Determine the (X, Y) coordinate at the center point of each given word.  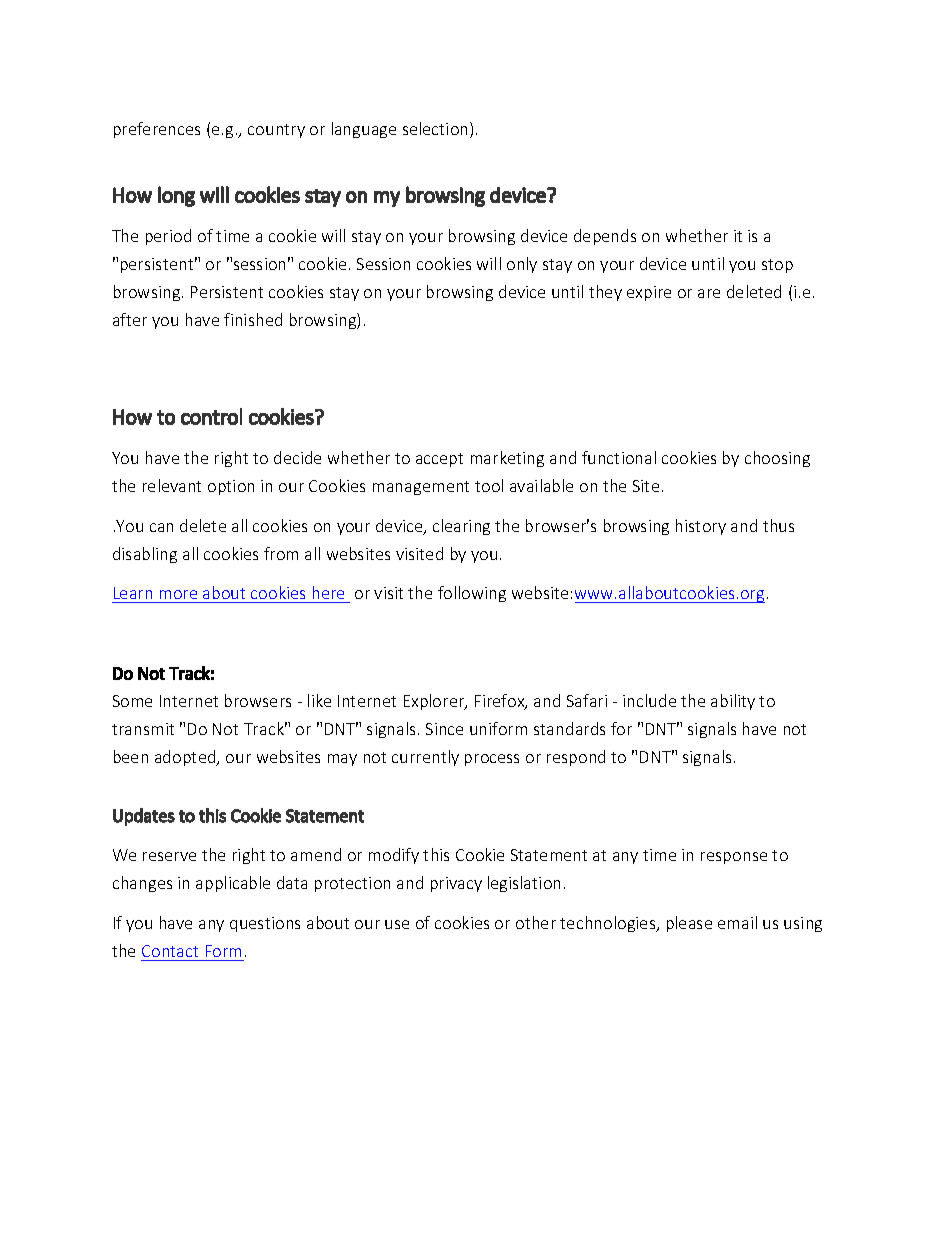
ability (733, 702)
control (211, 416)
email (737, 922)
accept (439, 460)
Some (132, 701)
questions (265, 924)
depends (605, 237)
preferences (157, 130)
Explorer (435, 702)
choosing (777, 459)
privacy (456, 884)
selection (435, 128)
